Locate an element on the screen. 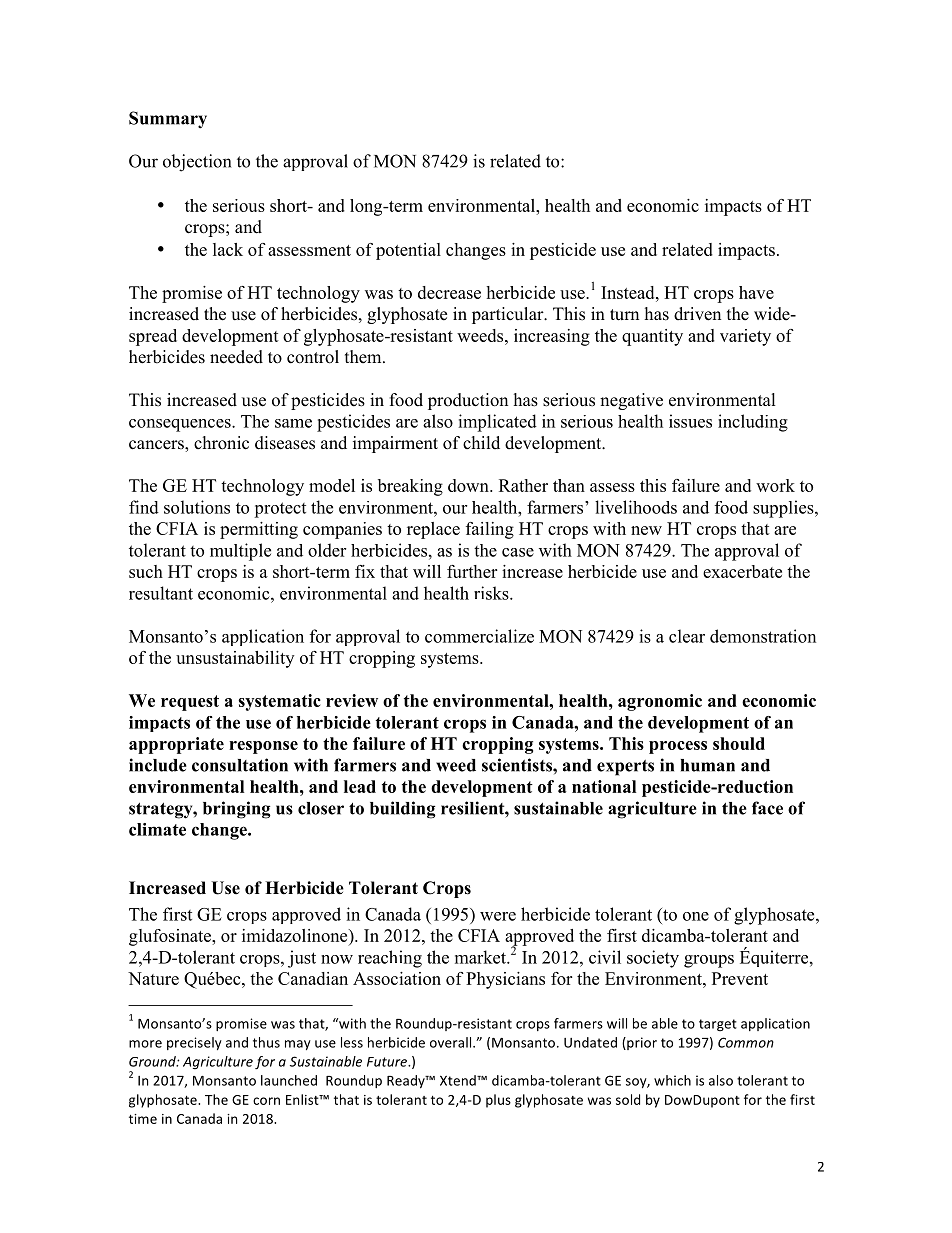  solutions is located at coordinates (197, 507).
